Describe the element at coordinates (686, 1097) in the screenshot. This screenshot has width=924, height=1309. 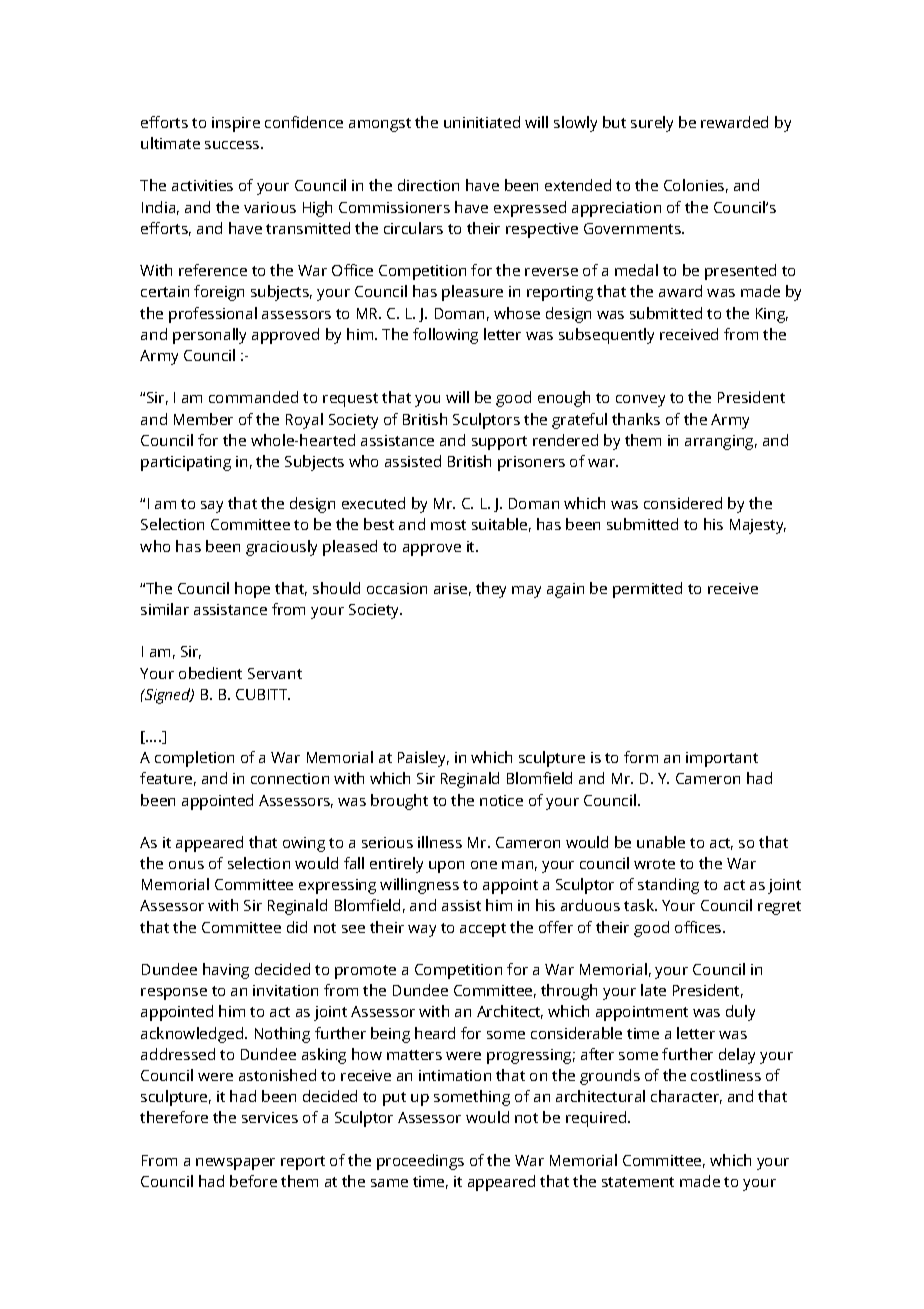
I see `character` at that location.
